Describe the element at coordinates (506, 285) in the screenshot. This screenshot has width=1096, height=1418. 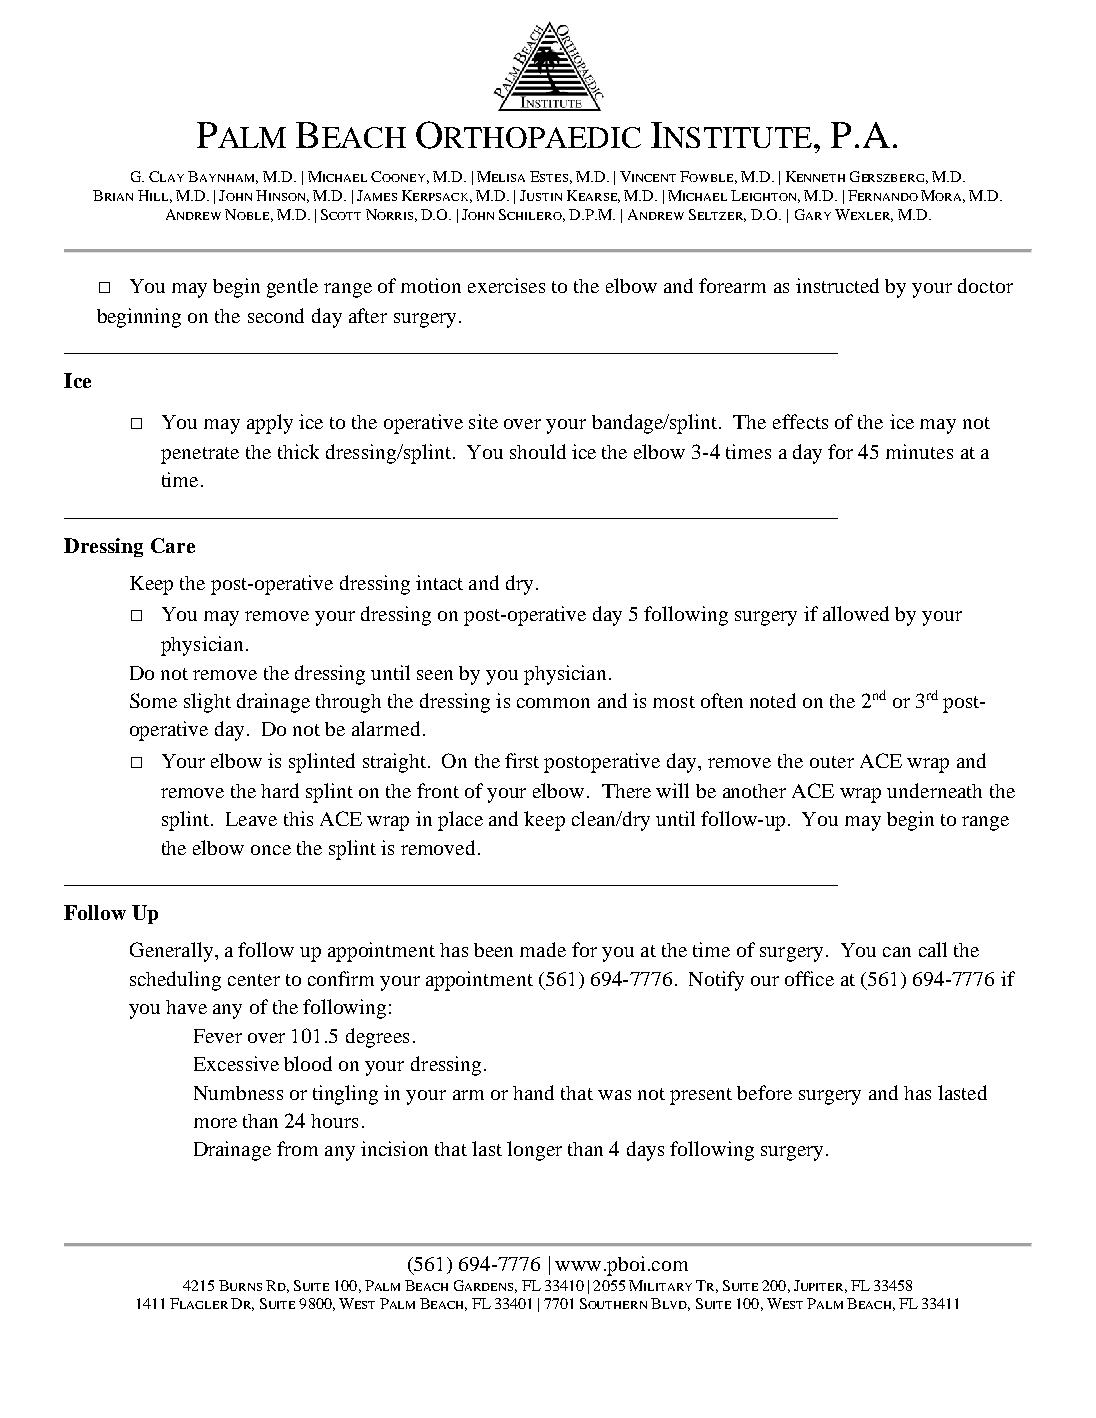
I see `exercises` at that location.
